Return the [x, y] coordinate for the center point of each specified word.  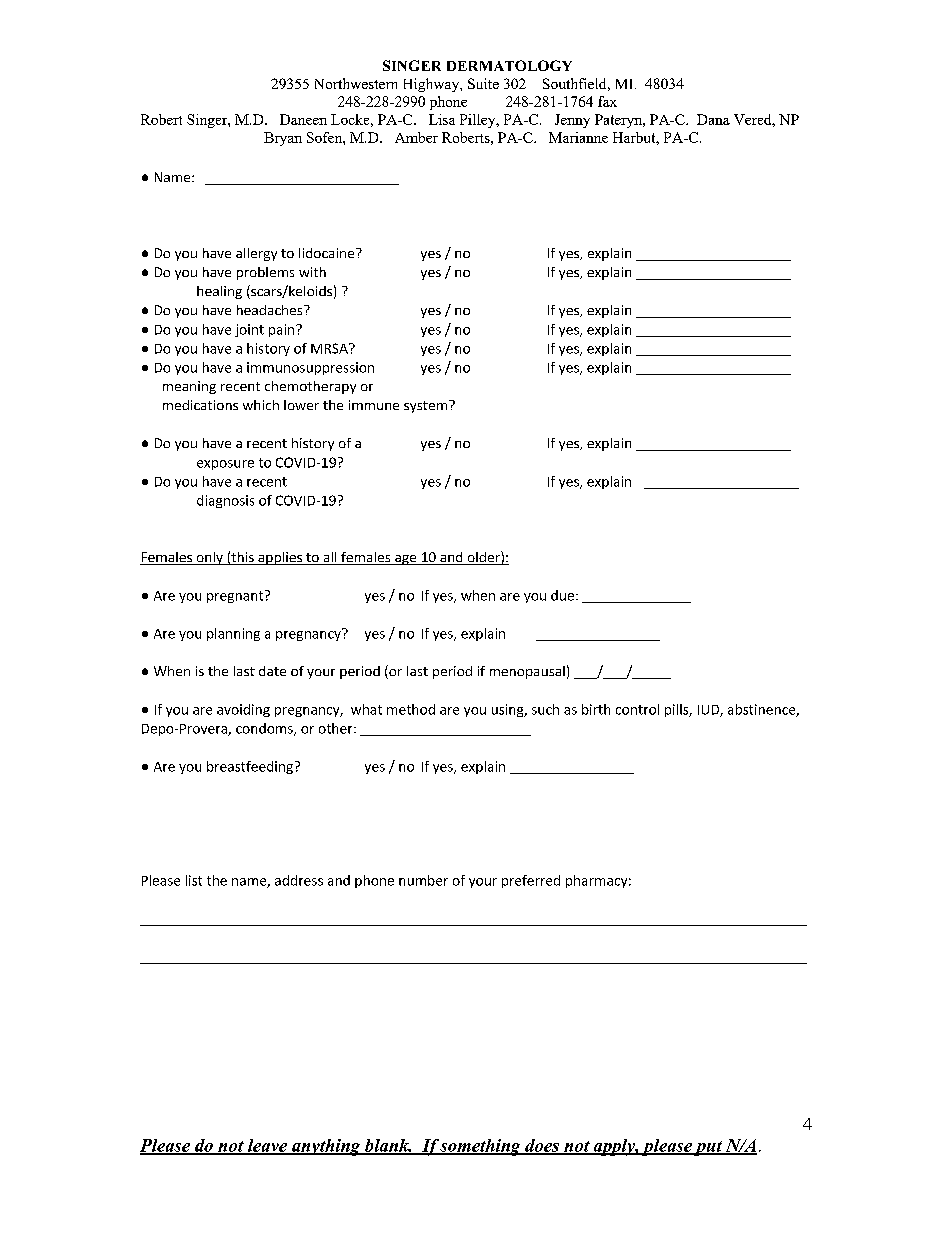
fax [607, 101]
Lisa [442, 119]
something [481, 1147]
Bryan [283, 139]
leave [267, 1146]
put [708, 1148]
